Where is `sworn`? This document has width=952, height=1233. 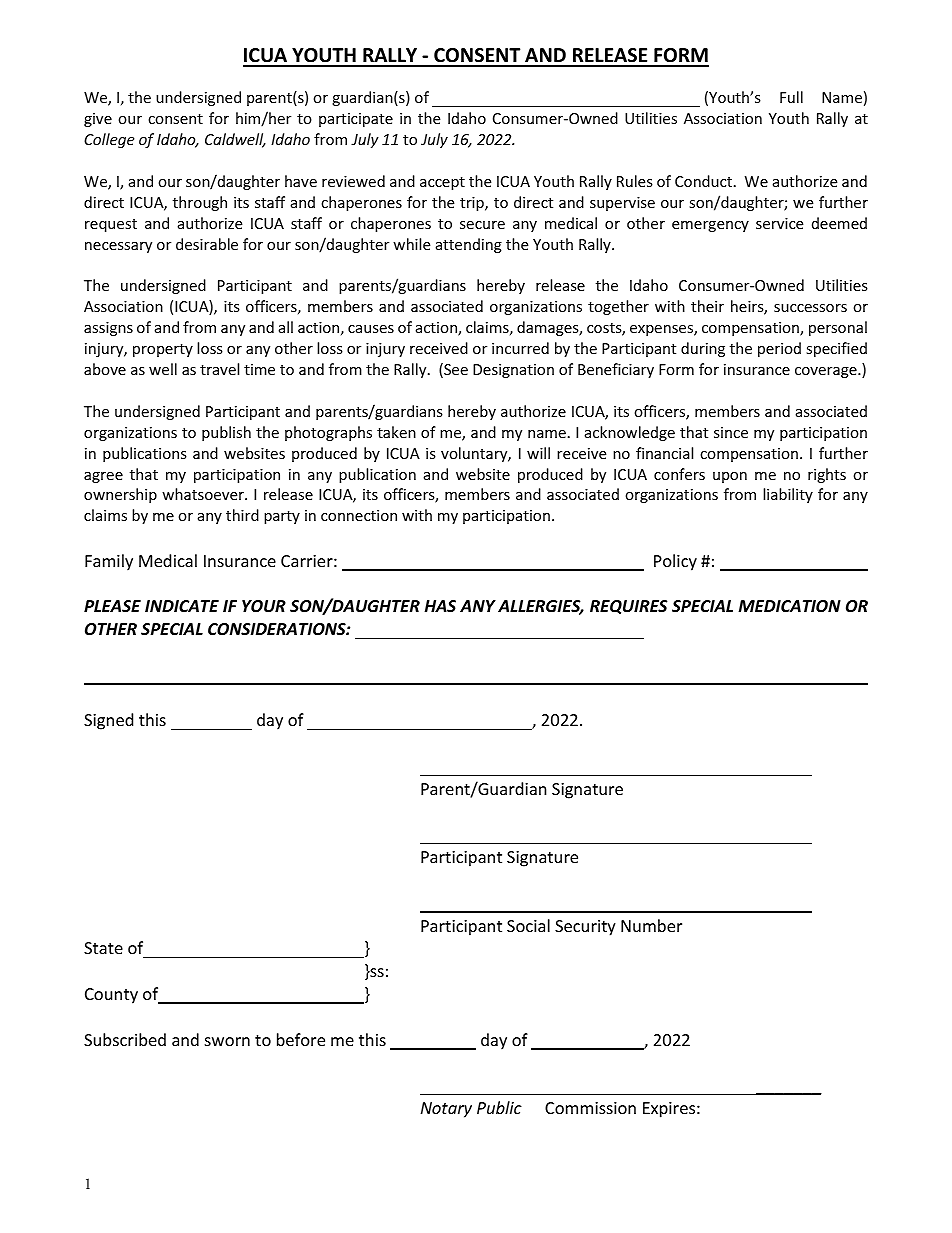 sworn is located at coordinates (227, 1041).
